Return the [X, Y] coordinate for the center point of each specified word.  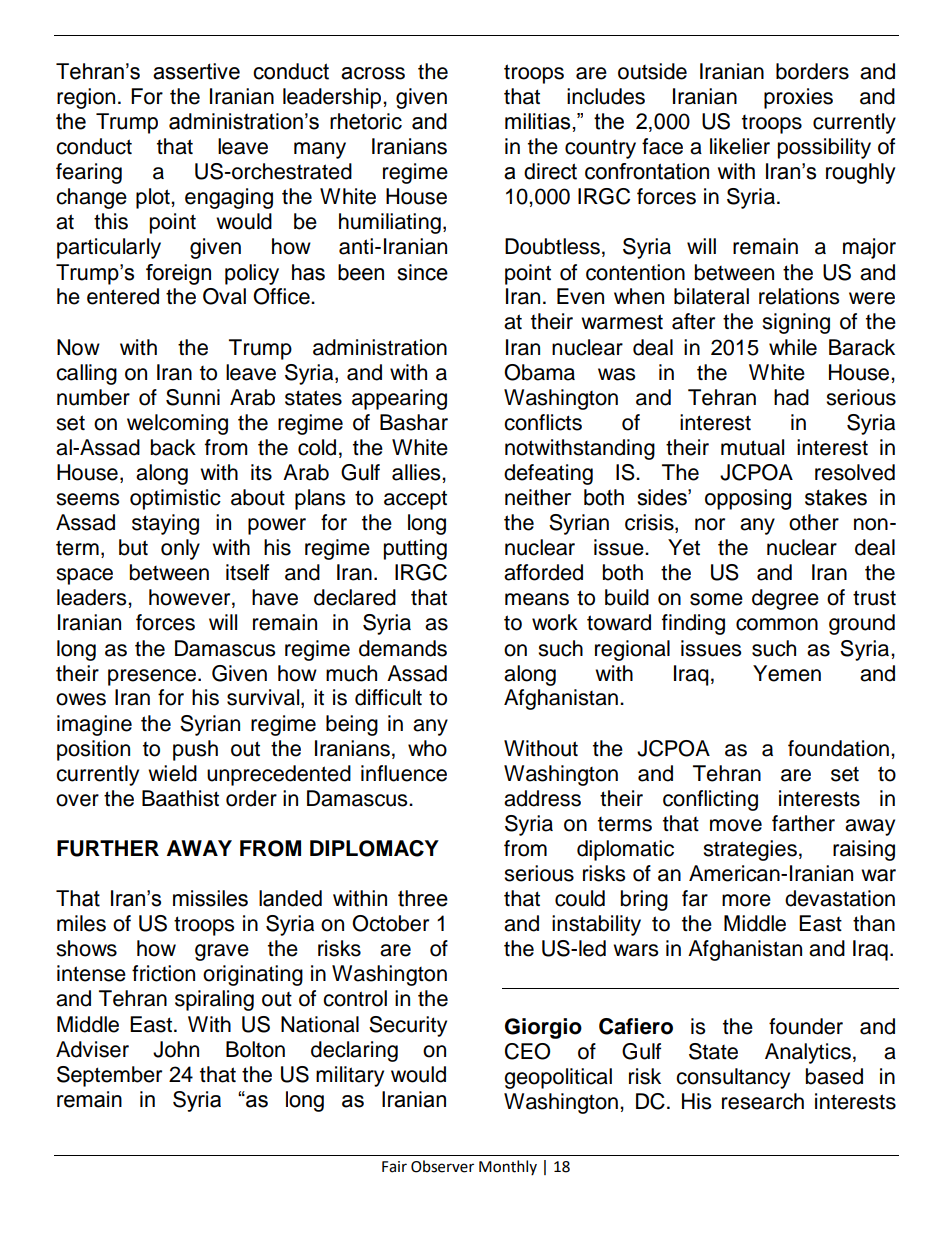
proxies [798, 98]
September [109, 1076]
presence [152, 677]
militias [537, 121]
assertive [196, 71]
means [537, 599]
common [777, 624]
